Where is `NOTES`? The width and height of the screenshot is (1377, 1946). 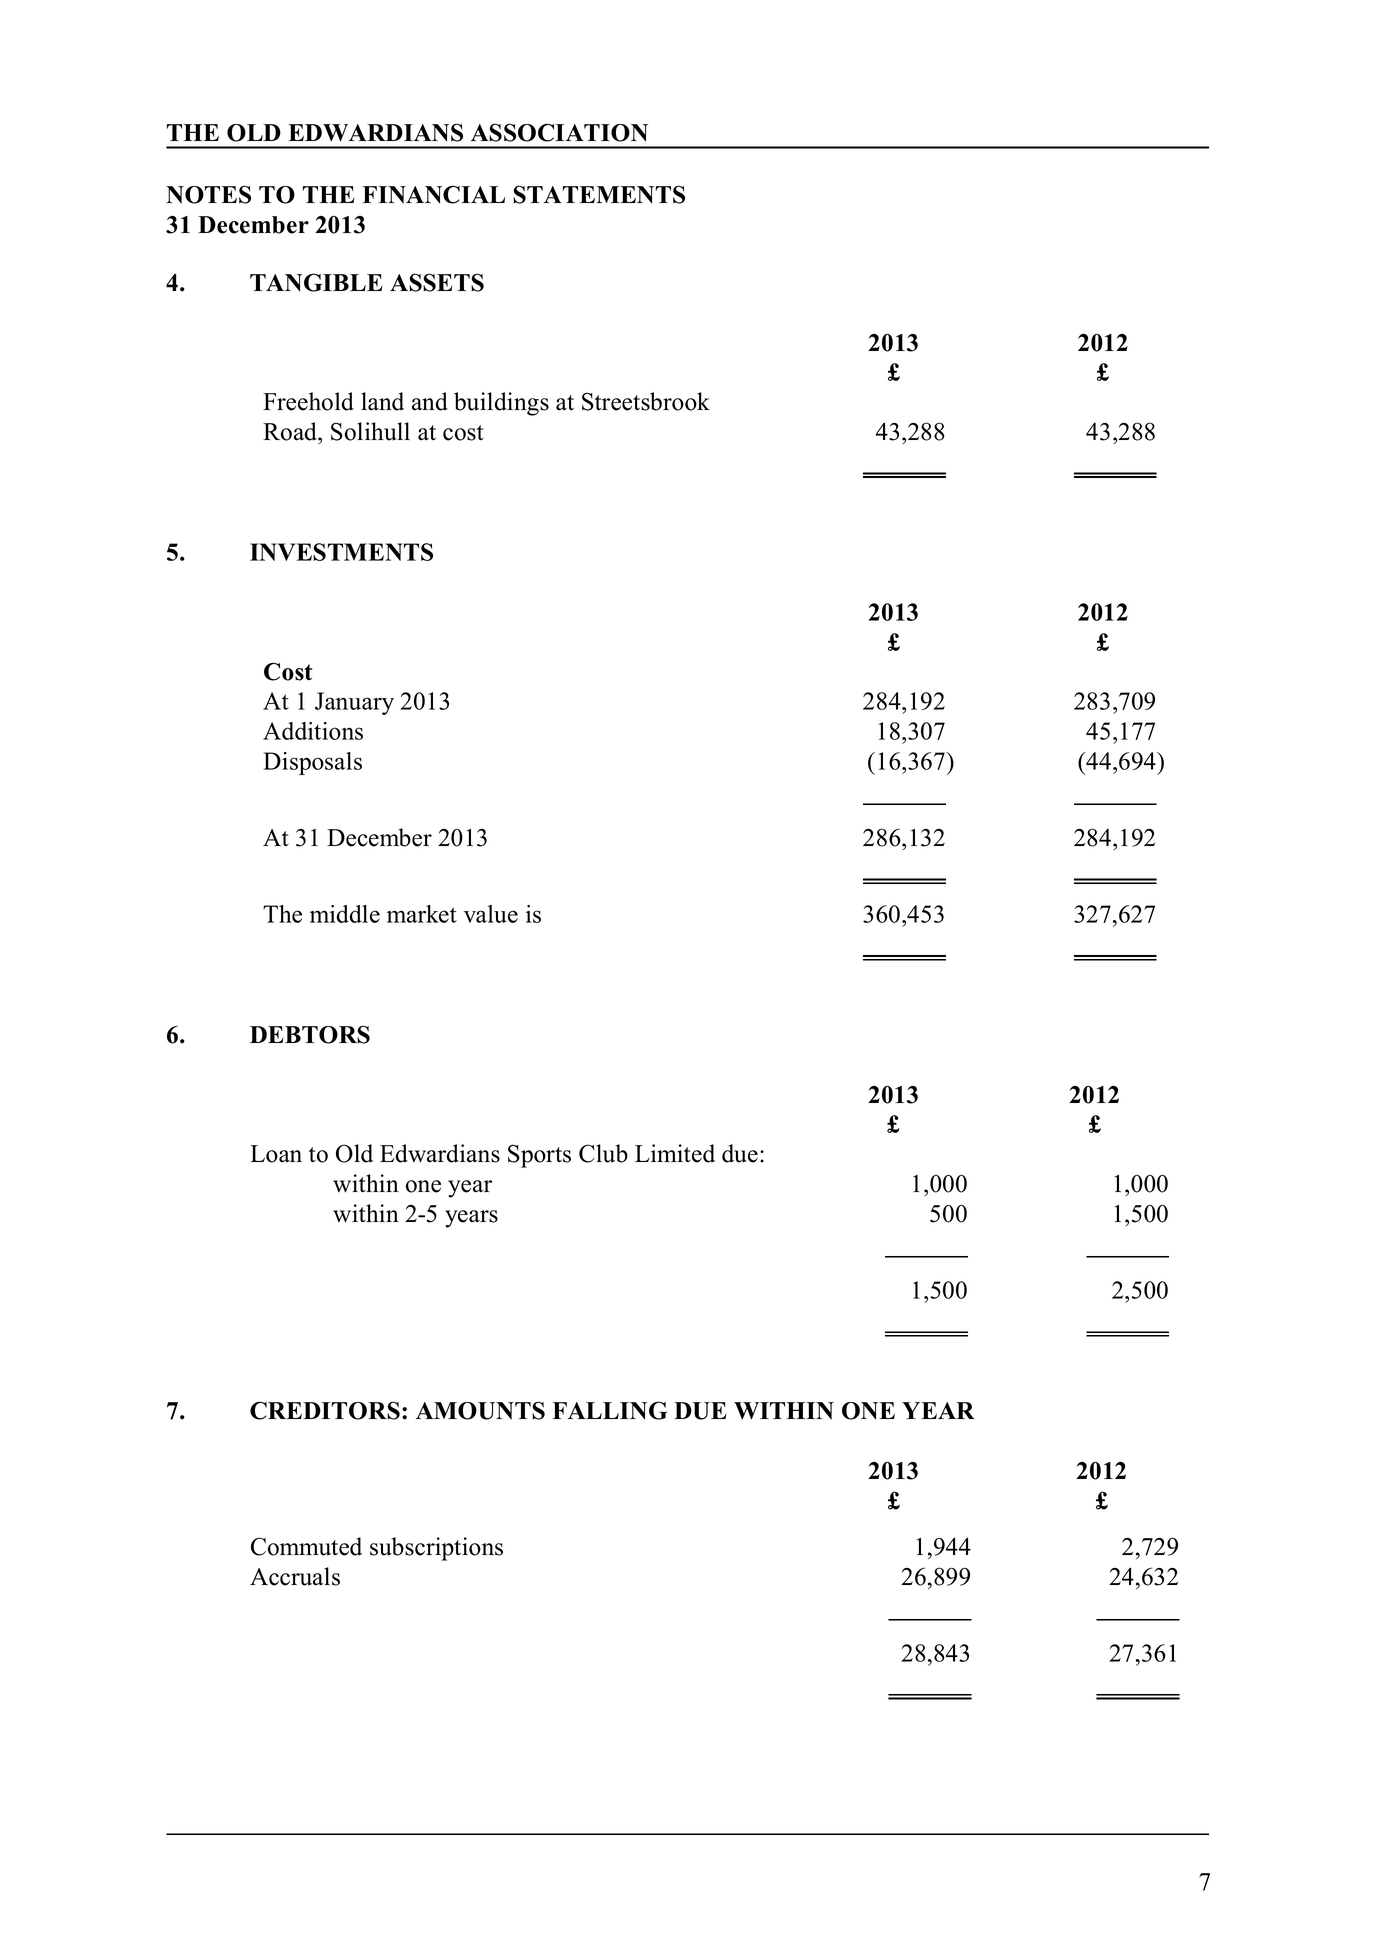 NOTES is located at coordinates (208, 194).
